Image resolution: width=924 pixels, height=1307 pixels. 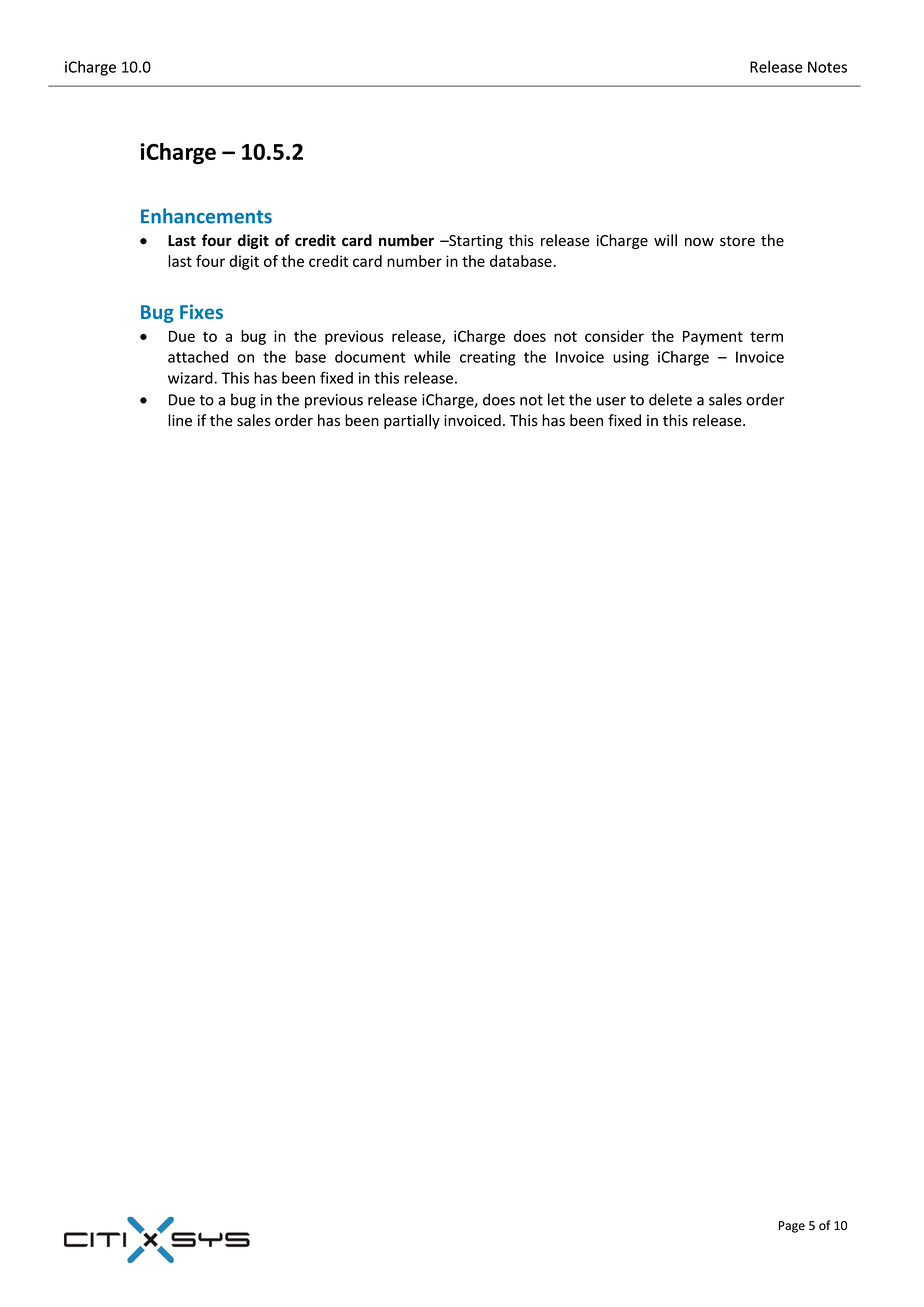 What do you see at coordinates (766, 336) in the screenshot?
I see `term` at bounding box center [766, 336].
